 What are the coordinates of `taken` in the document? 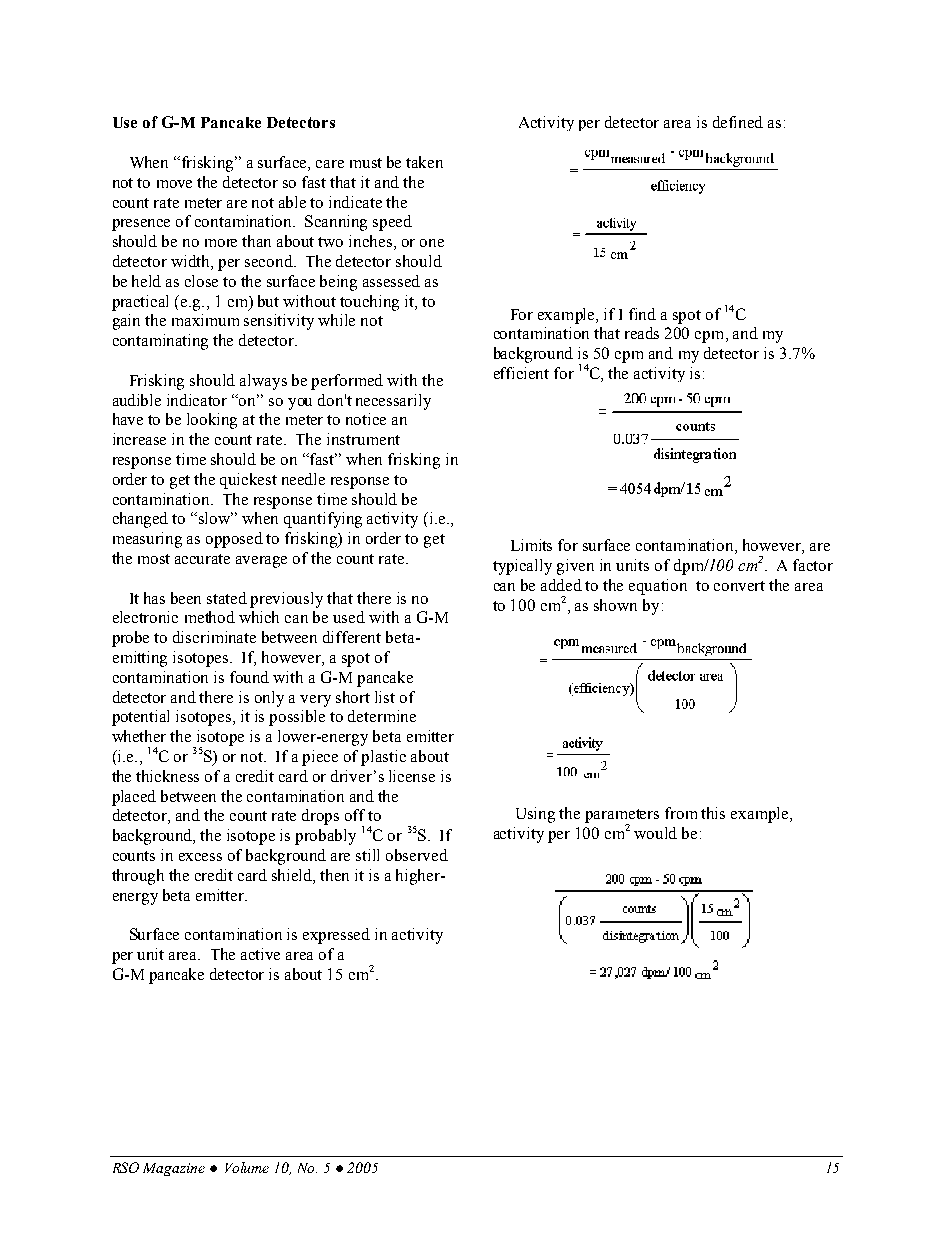 It's located at (424, 162).
